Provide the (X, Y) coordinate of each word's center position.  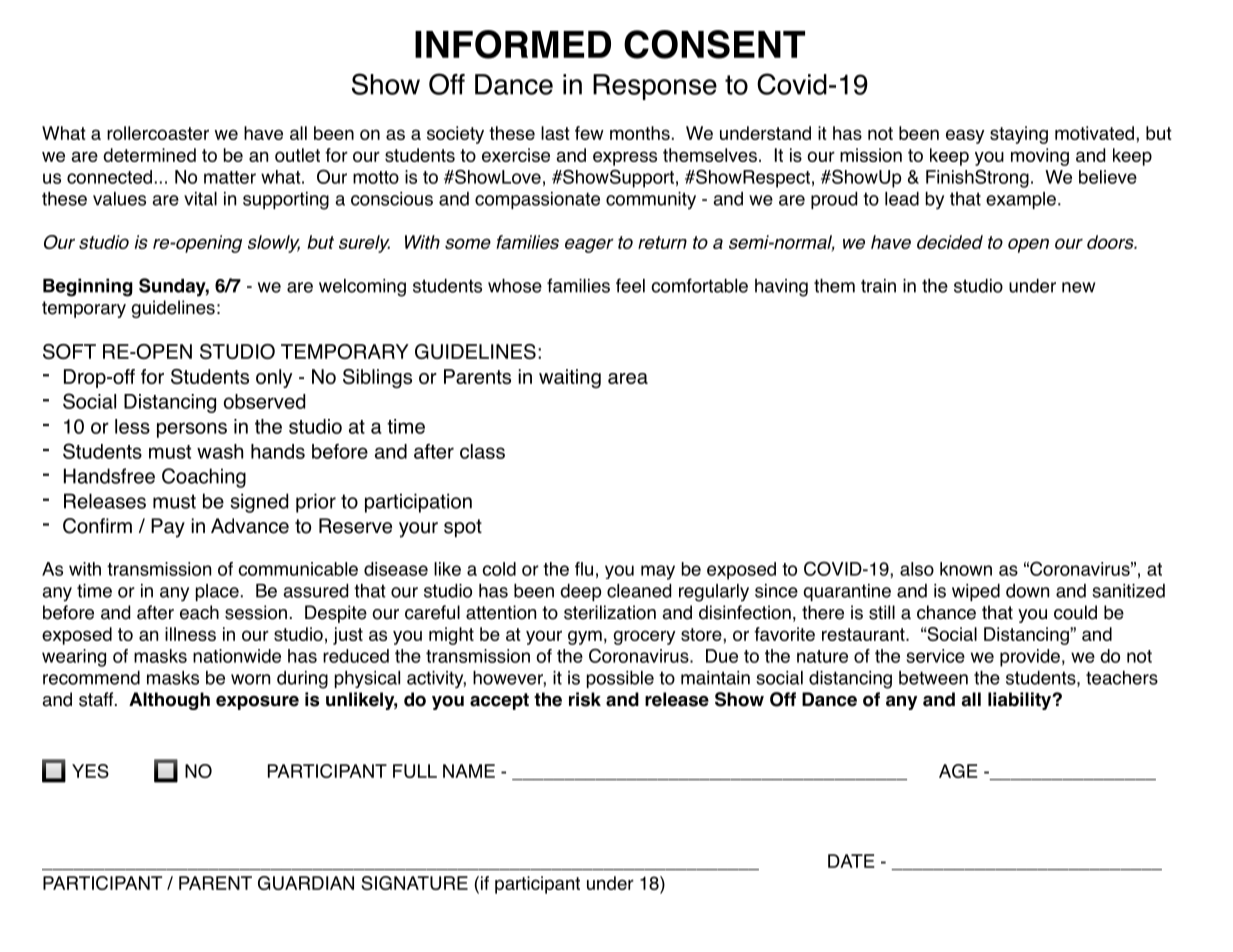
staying (1019, 135)
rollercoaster (158, 133)
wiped (976, 592)
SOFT (69, 351)
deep (580, 592)
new (1078, 287)
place (217, 592)
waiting (570, 378)
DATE (851, 861)
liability (1021, 701)
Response (655, 87)
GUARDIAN (306, 883)
